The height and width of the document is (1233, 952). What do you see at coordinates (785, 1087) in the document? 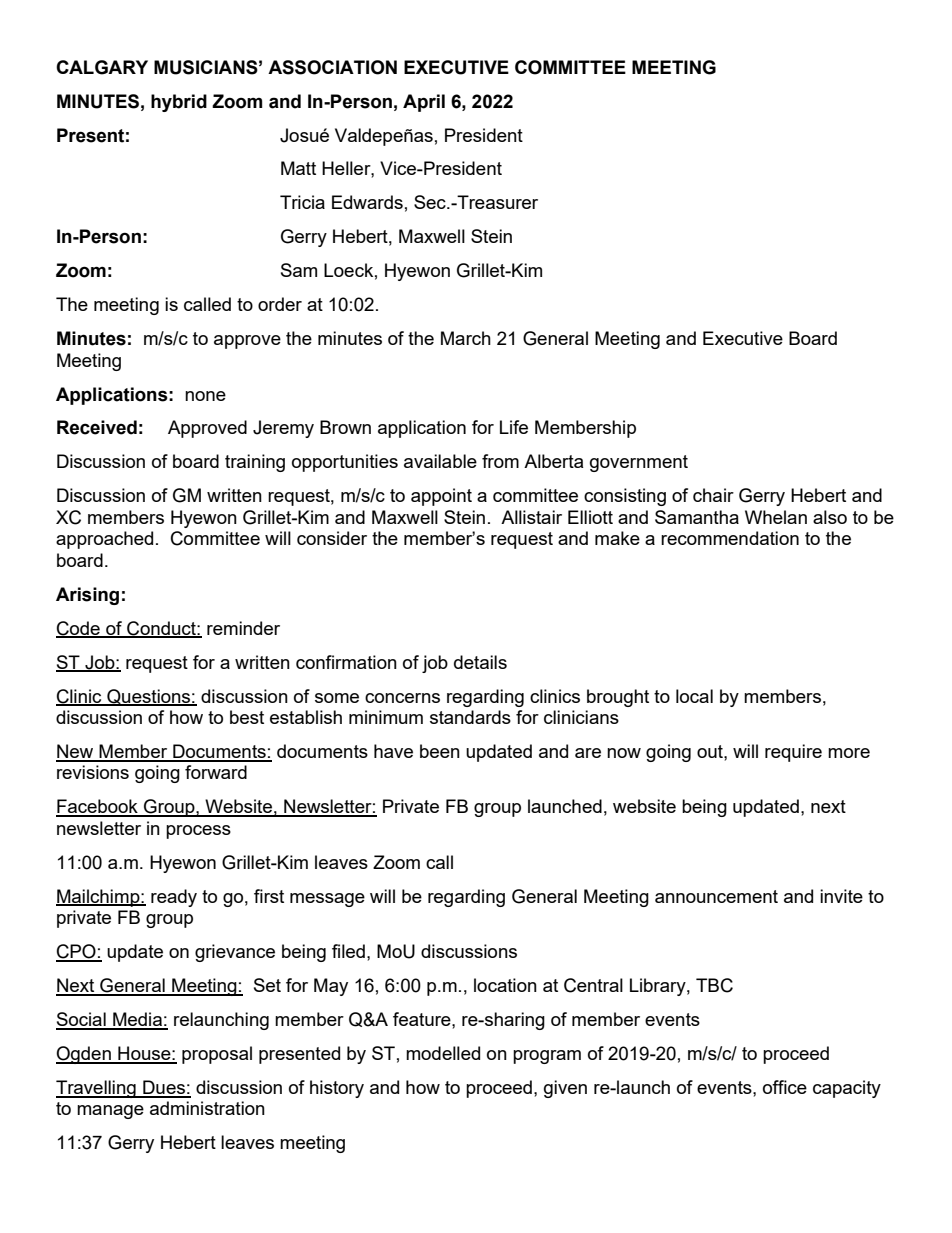
I see `office` at bounding box center [785, 1087].
